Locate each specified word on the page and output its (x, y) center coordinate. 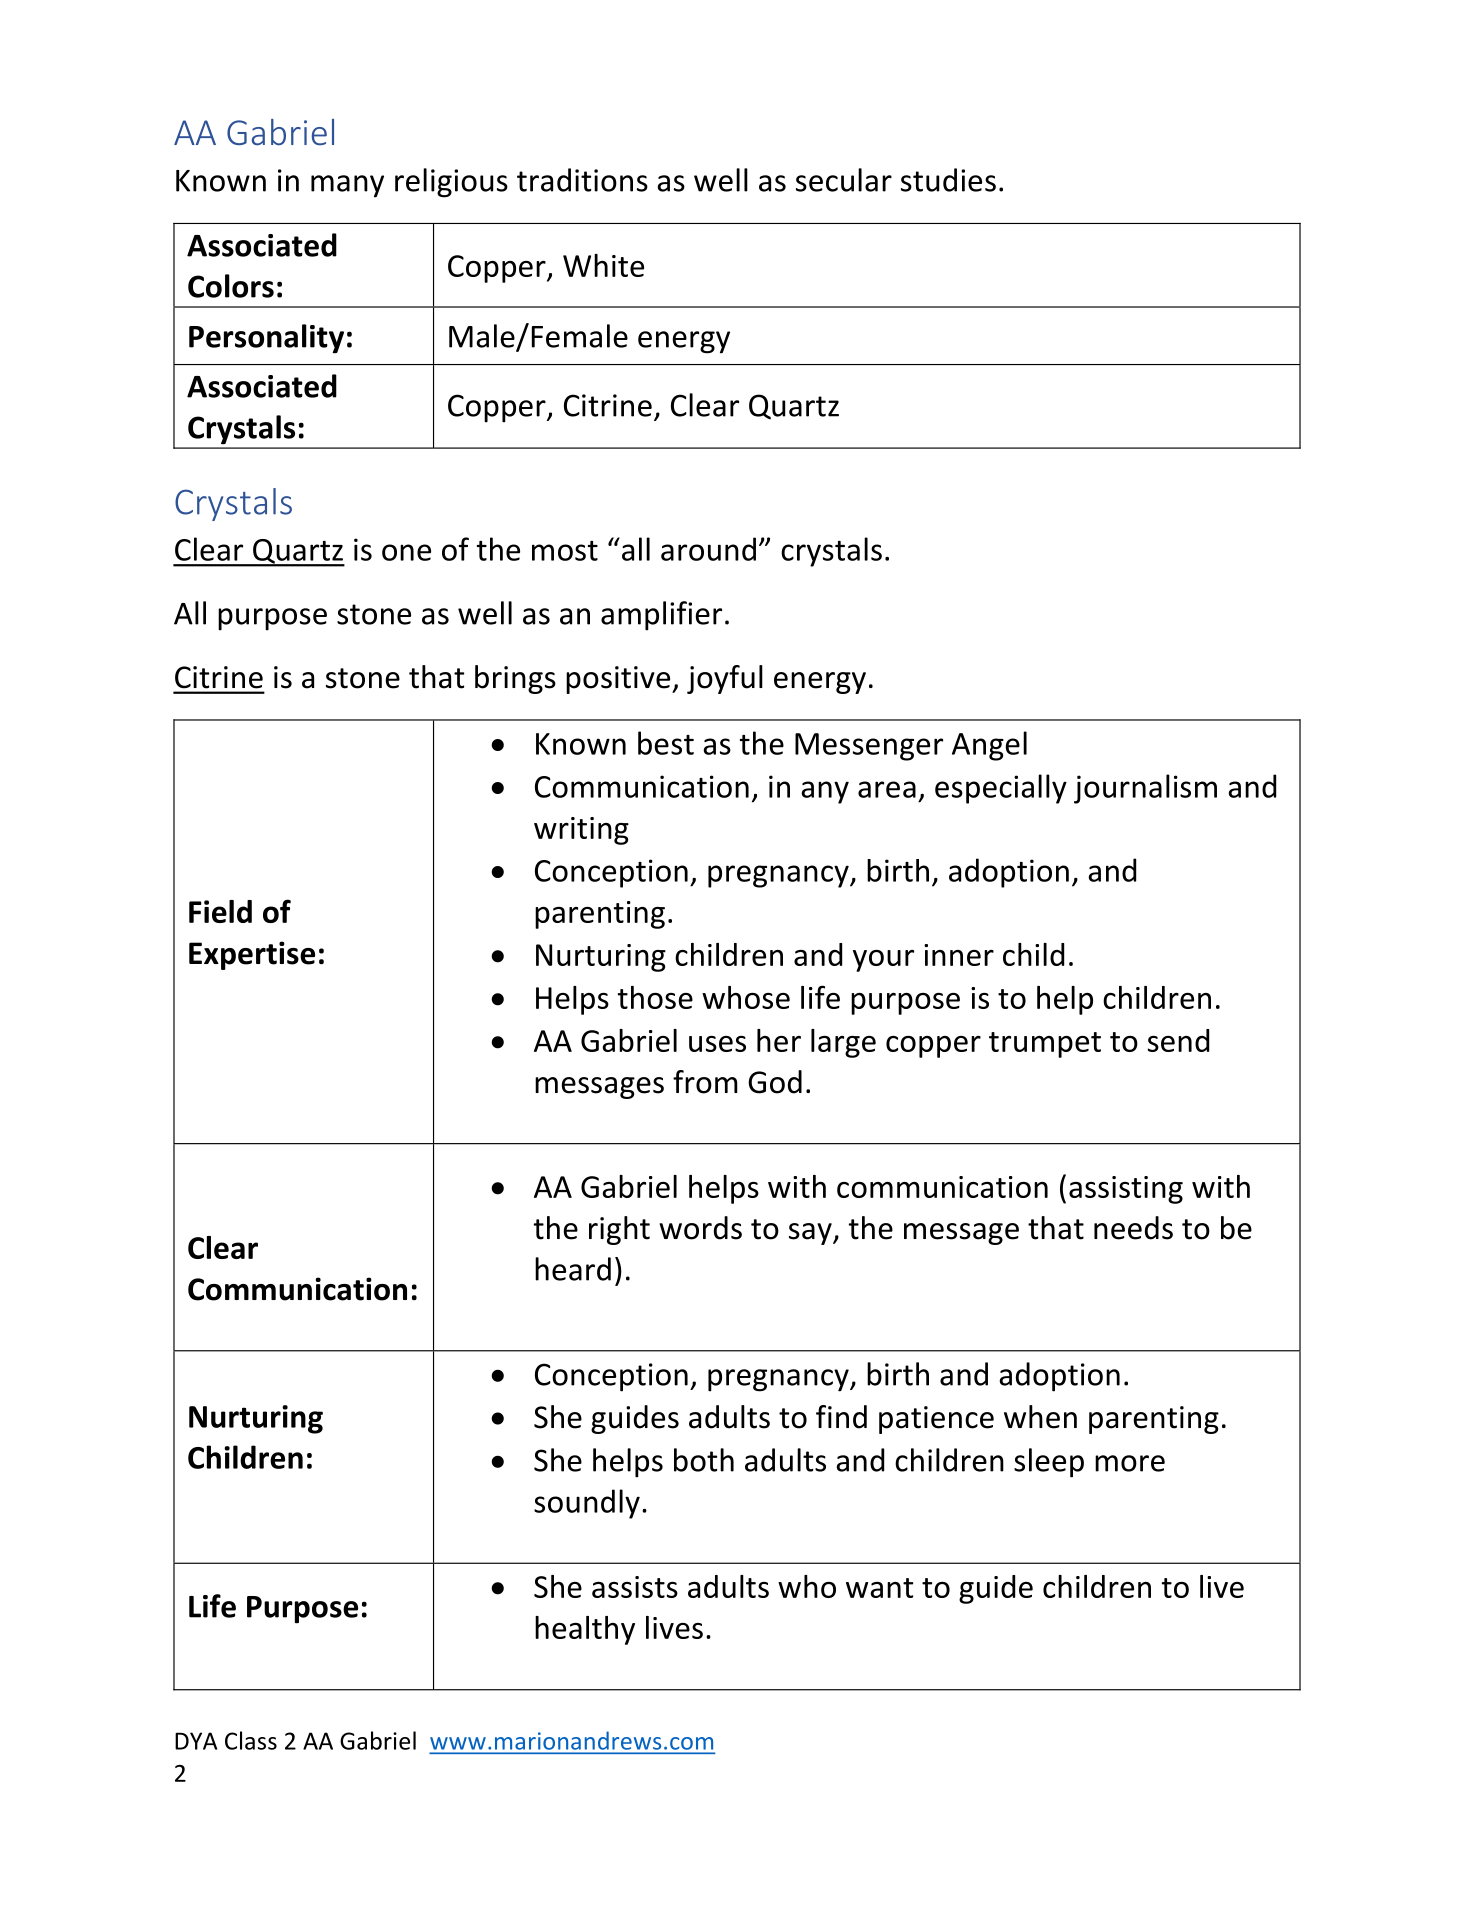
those (655, 997)
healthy (585, 1630)
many (347, 186)
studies (948, 180)
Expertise (252, 955)
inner (959, 955)
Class (251, 1740)
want (879, 1588)
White (603, 265)
